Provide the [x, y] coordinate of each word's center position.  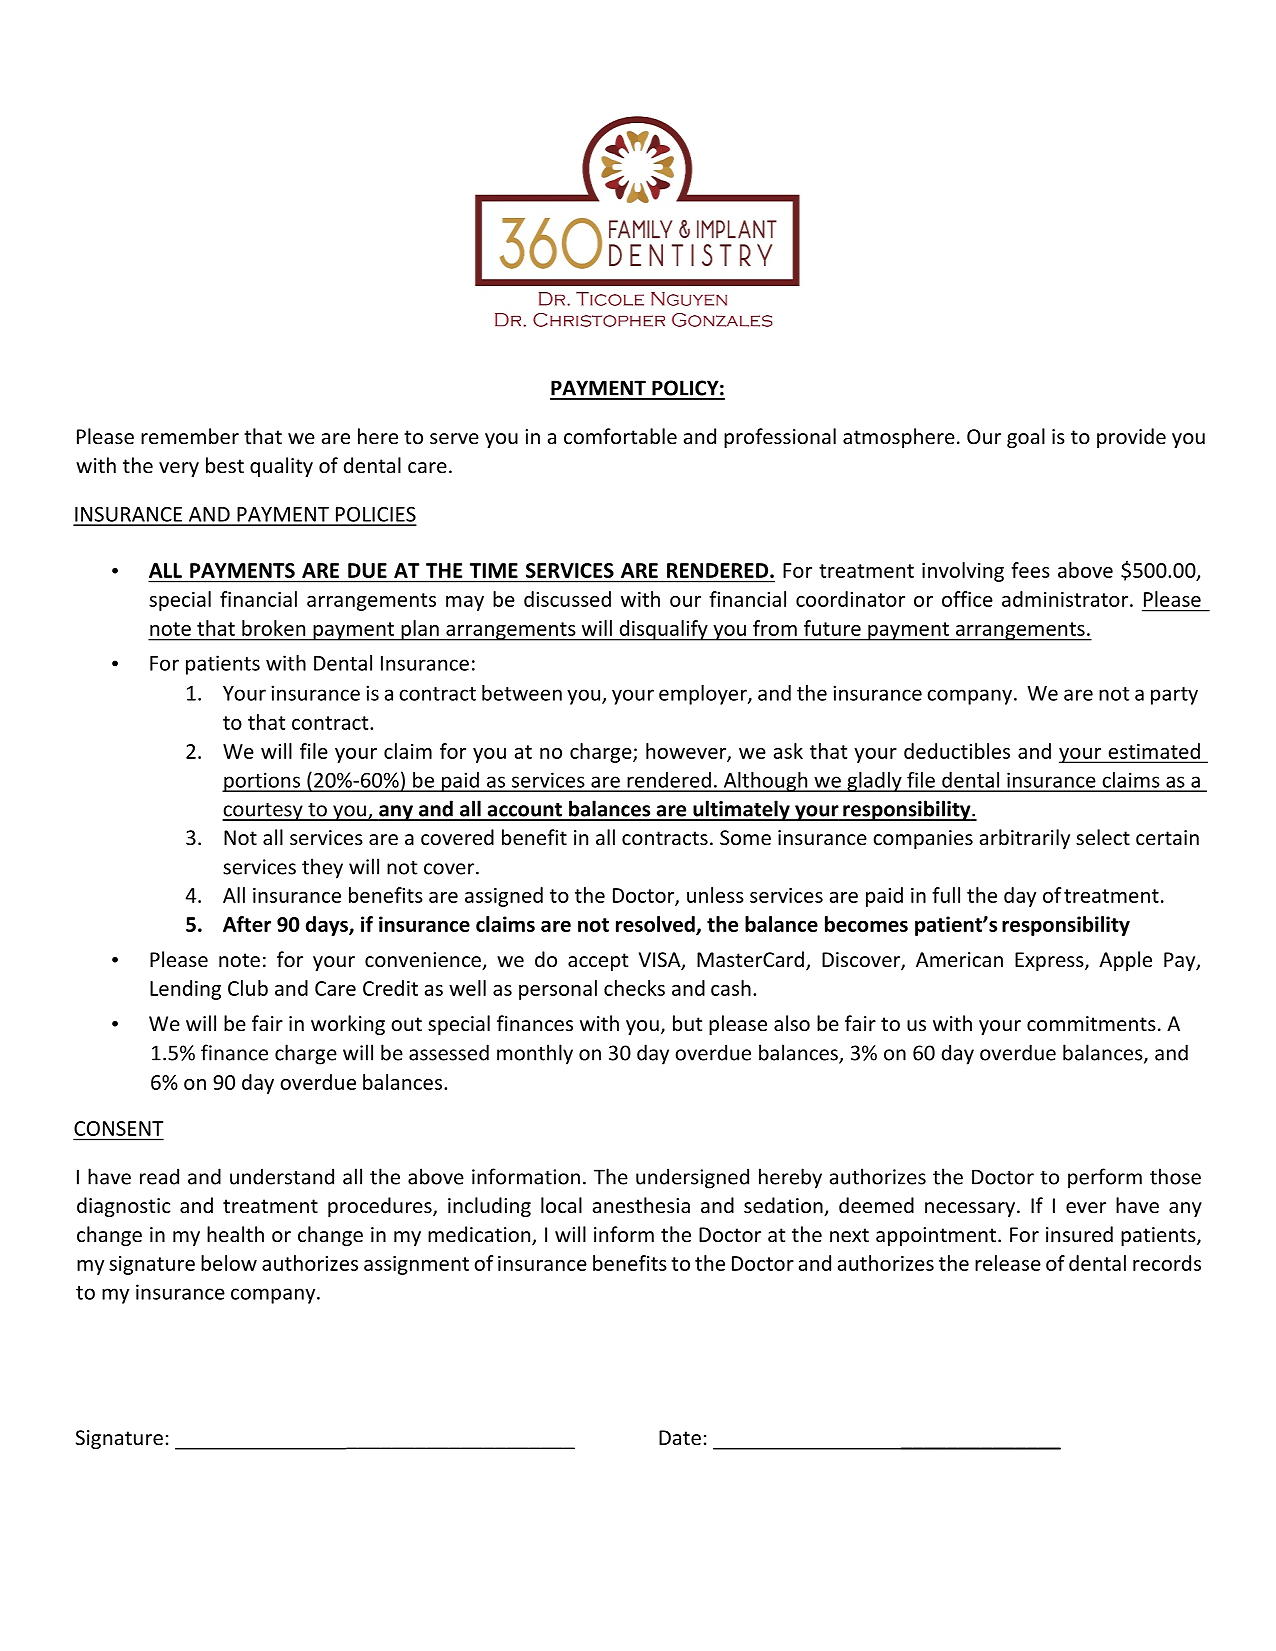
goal [1026, 438]
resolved [656, 925]
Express [1050, 961]
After [247, 924]
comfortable [620, 436]
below [229, 1263]
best [225, 465]
